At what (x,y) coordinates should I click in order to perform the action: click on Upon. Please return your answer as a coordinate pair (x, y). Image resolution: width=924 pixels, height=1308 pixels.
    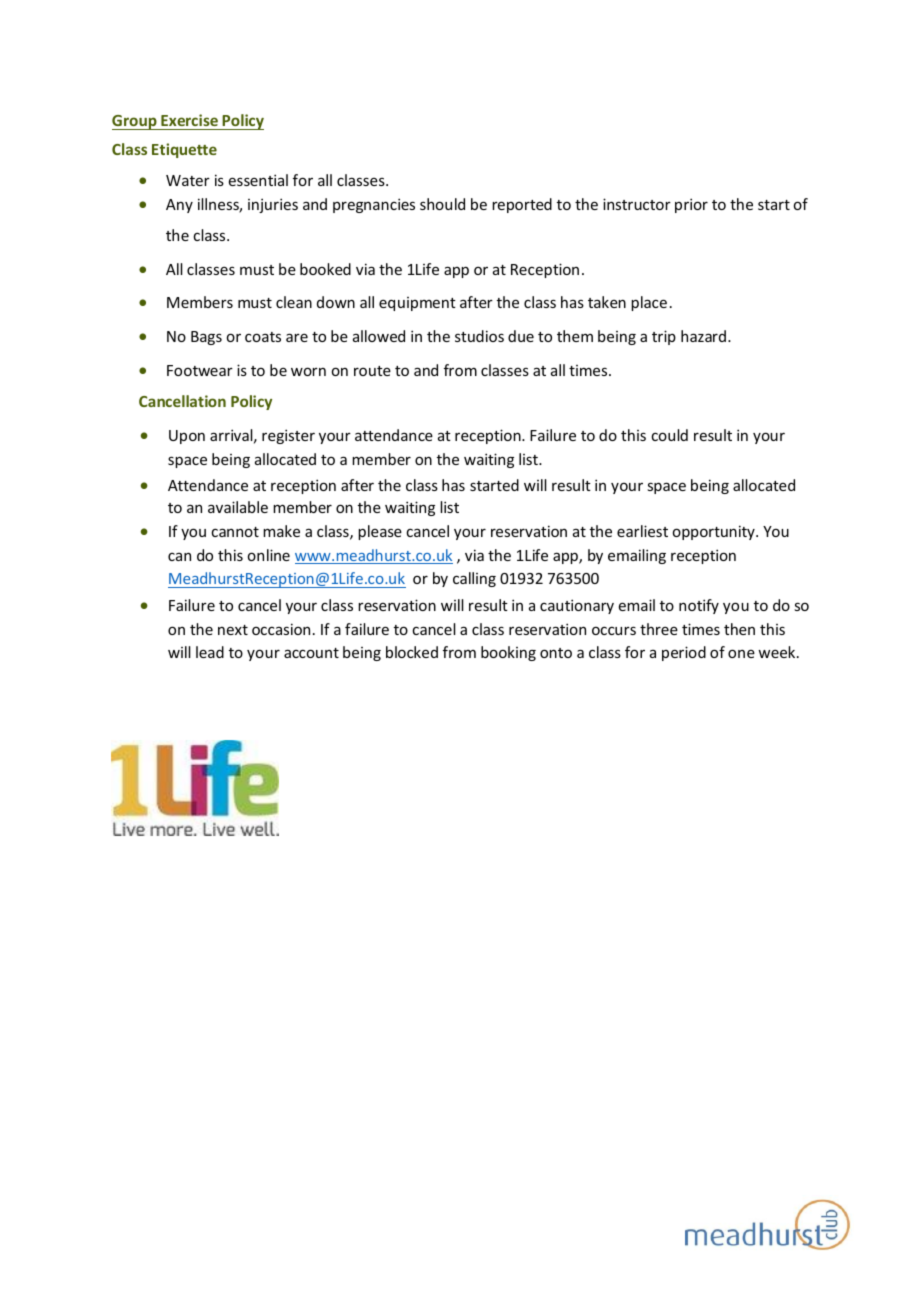
    Looking at the image, I should click on (187, 437).
